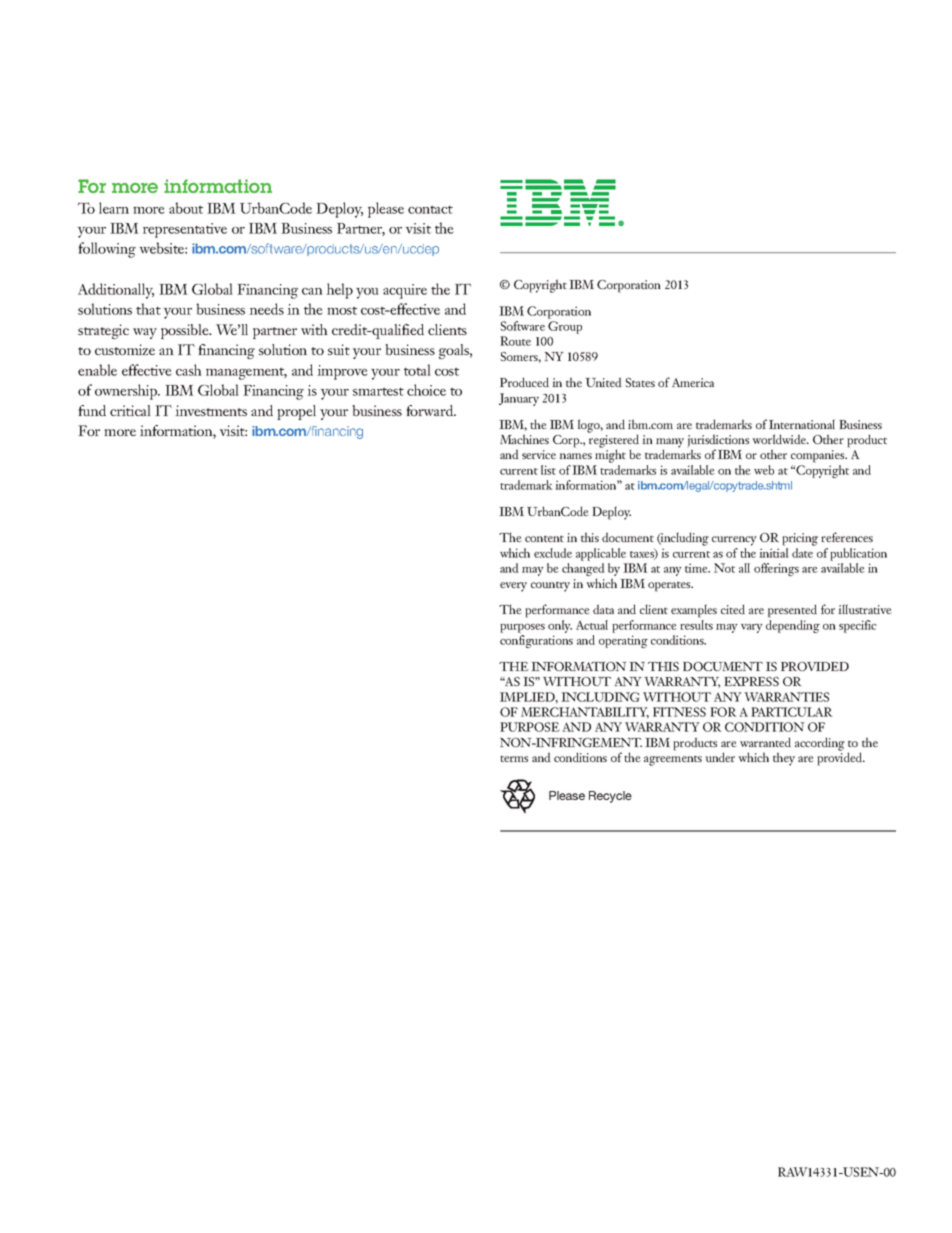 The height and width of the image is (1233, 952). What do you see at coordinates (514, 758) in the image?
I see `terms` at bounding box center [514, 758].
